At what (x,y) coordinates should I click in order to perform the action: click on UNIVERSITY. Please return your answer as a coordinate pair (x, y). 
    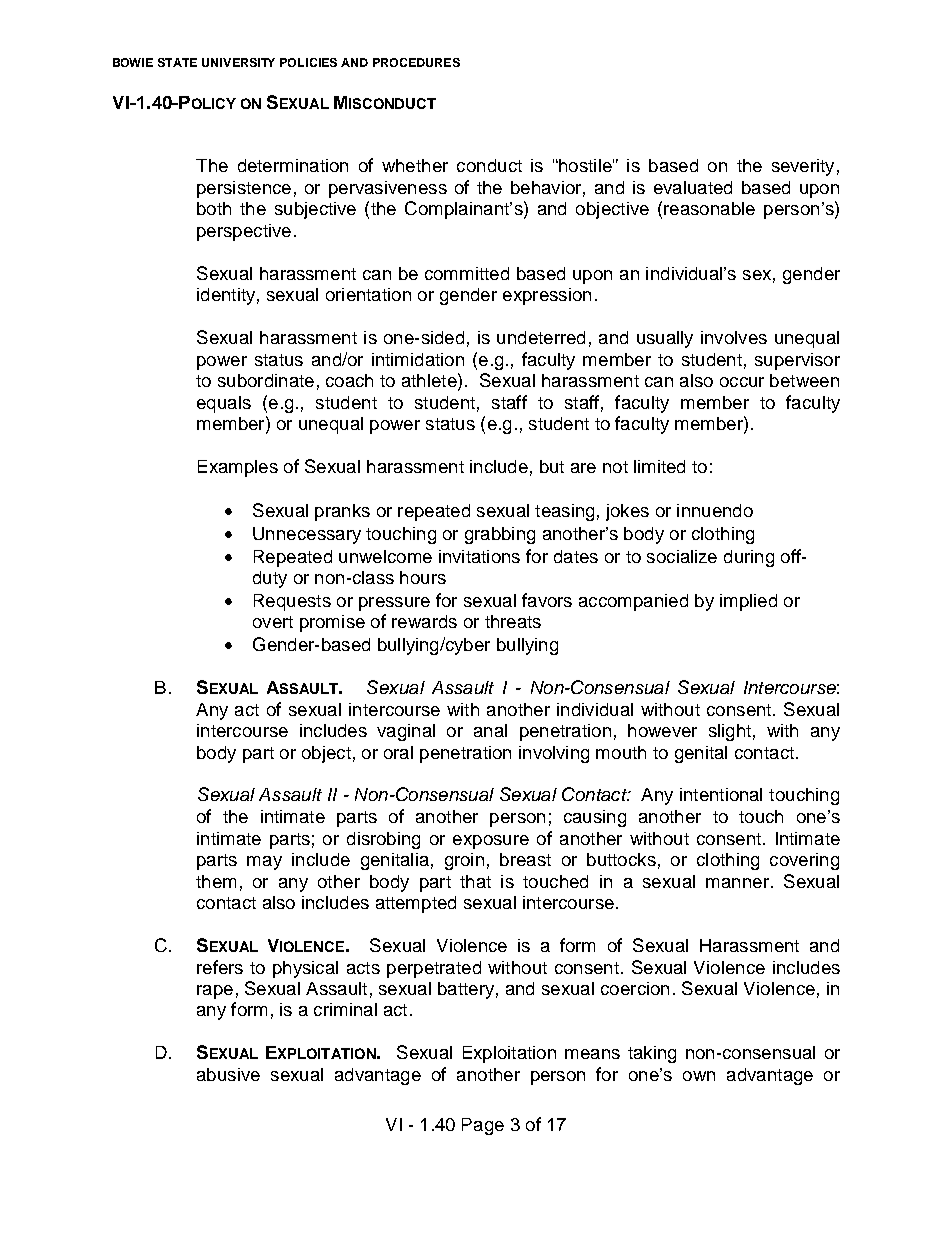
    Looking at the image, I should click on (238, 62).
